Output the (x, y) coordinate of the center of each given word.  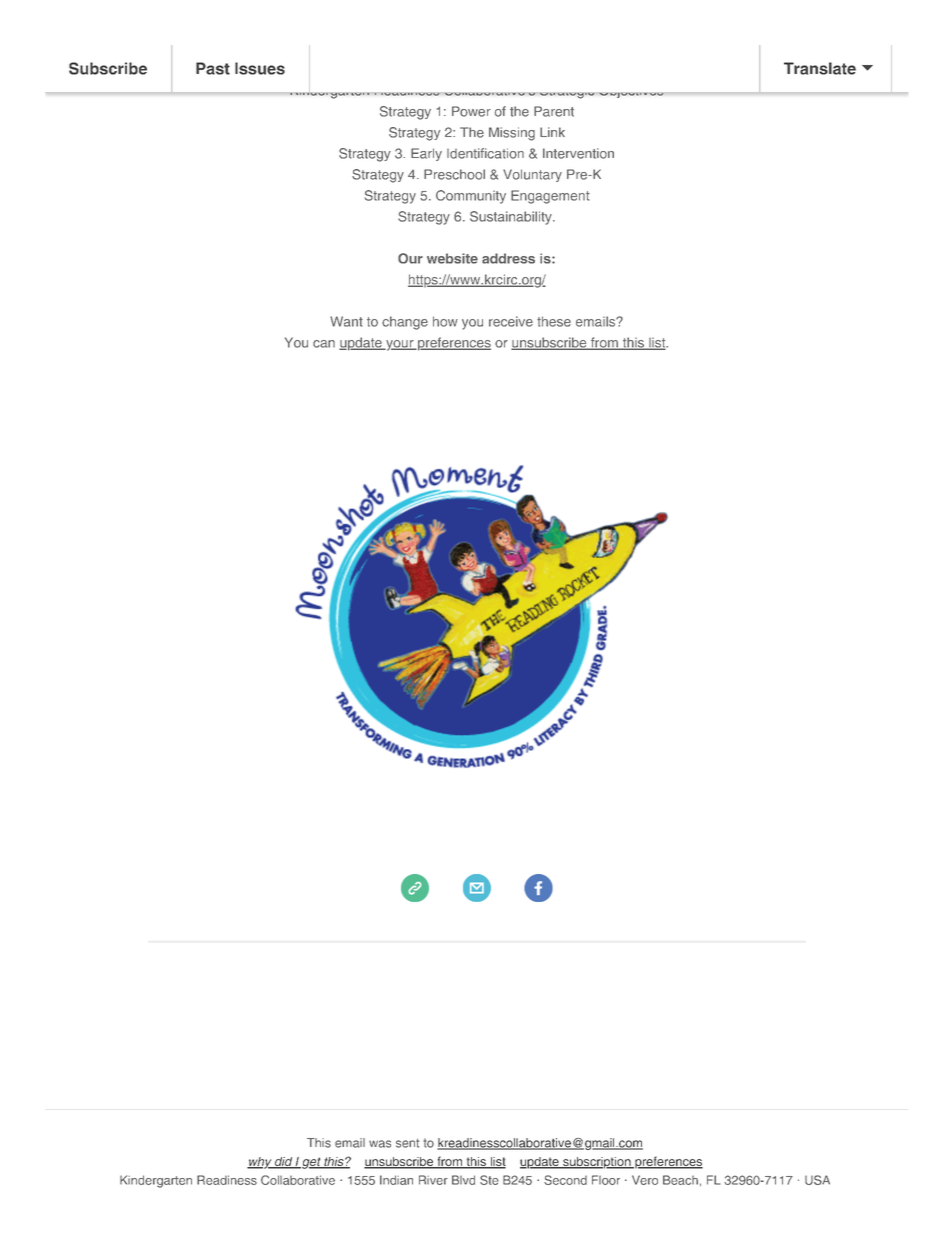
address (508, 258)
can (324, 344)
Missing (512, 134)
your (400, 345)
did (283, 1163)
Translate (820, 68)
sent (407, 1143)
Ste (489, 1180)
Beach (680, 1180)
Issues (260, 68)
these (554, 321)
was (380, 1144)
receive (511, 321)
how (445, 321)
